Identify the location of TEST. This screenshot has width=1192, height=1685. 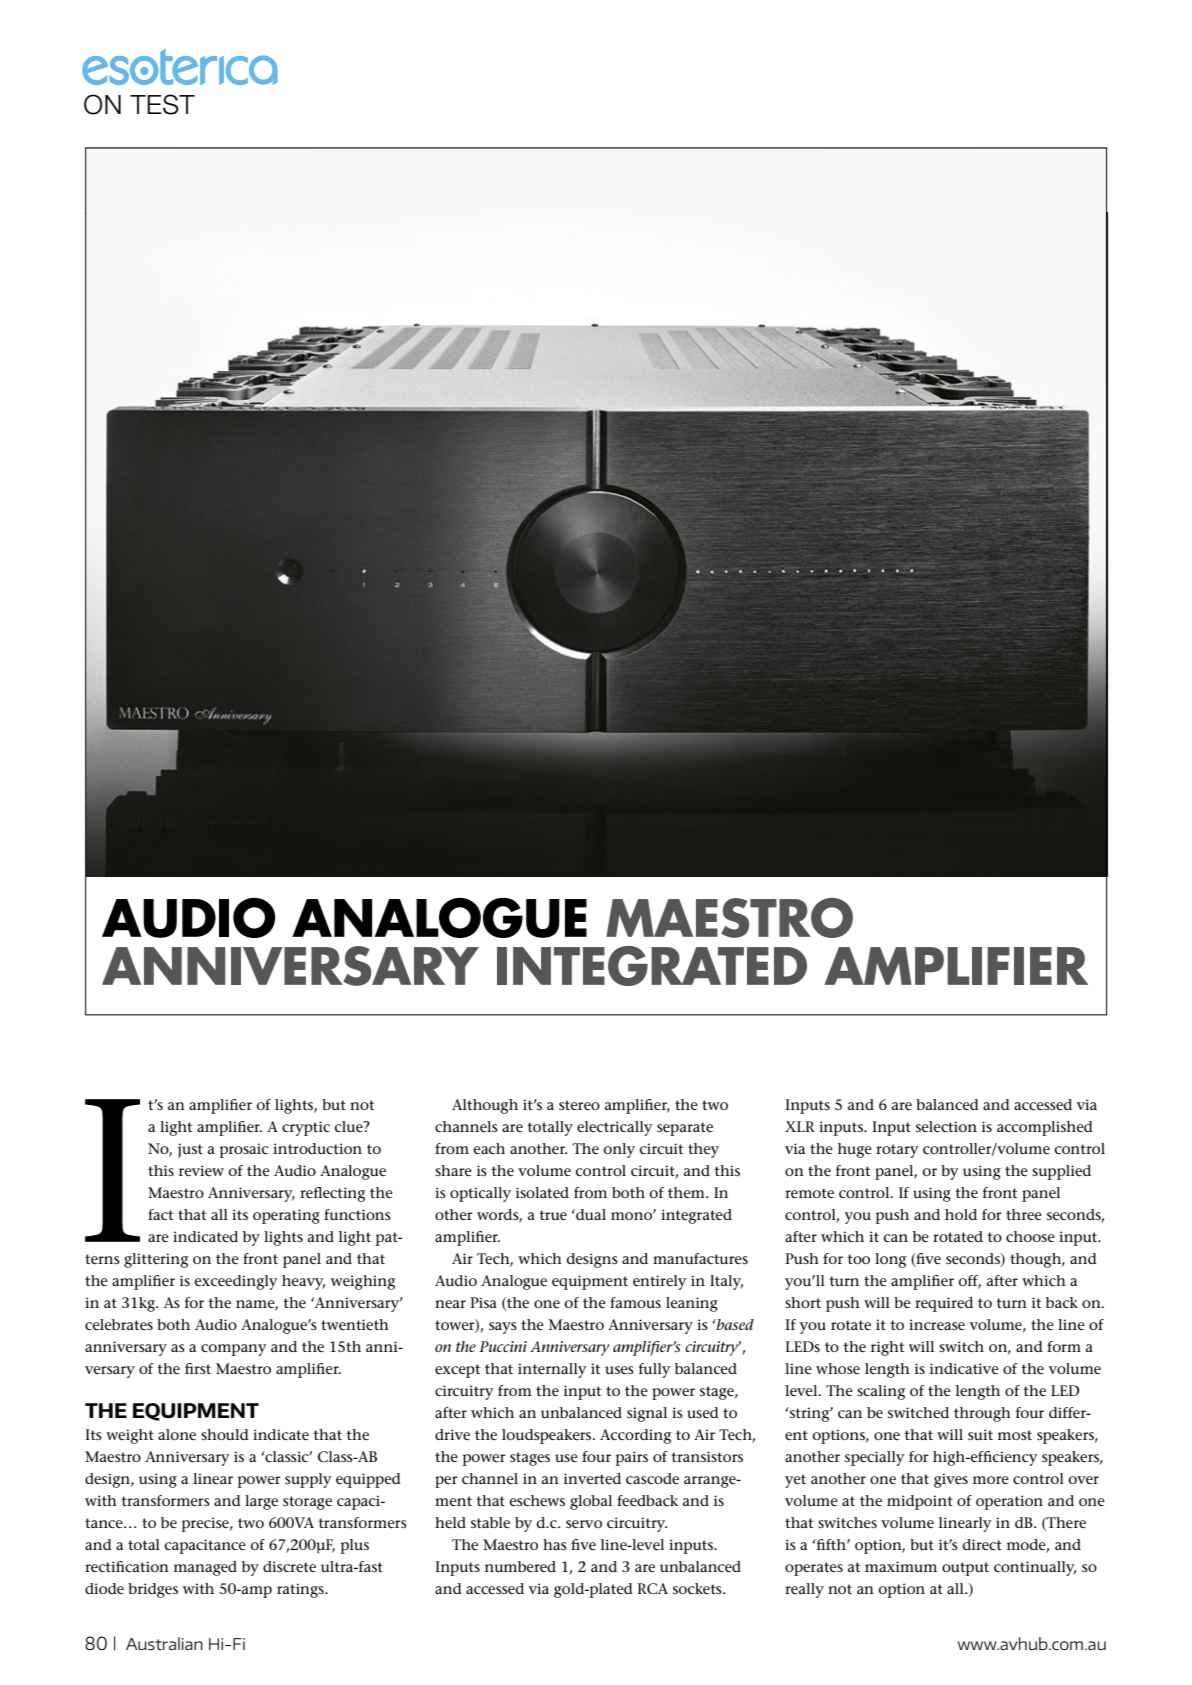
(162, 104).
